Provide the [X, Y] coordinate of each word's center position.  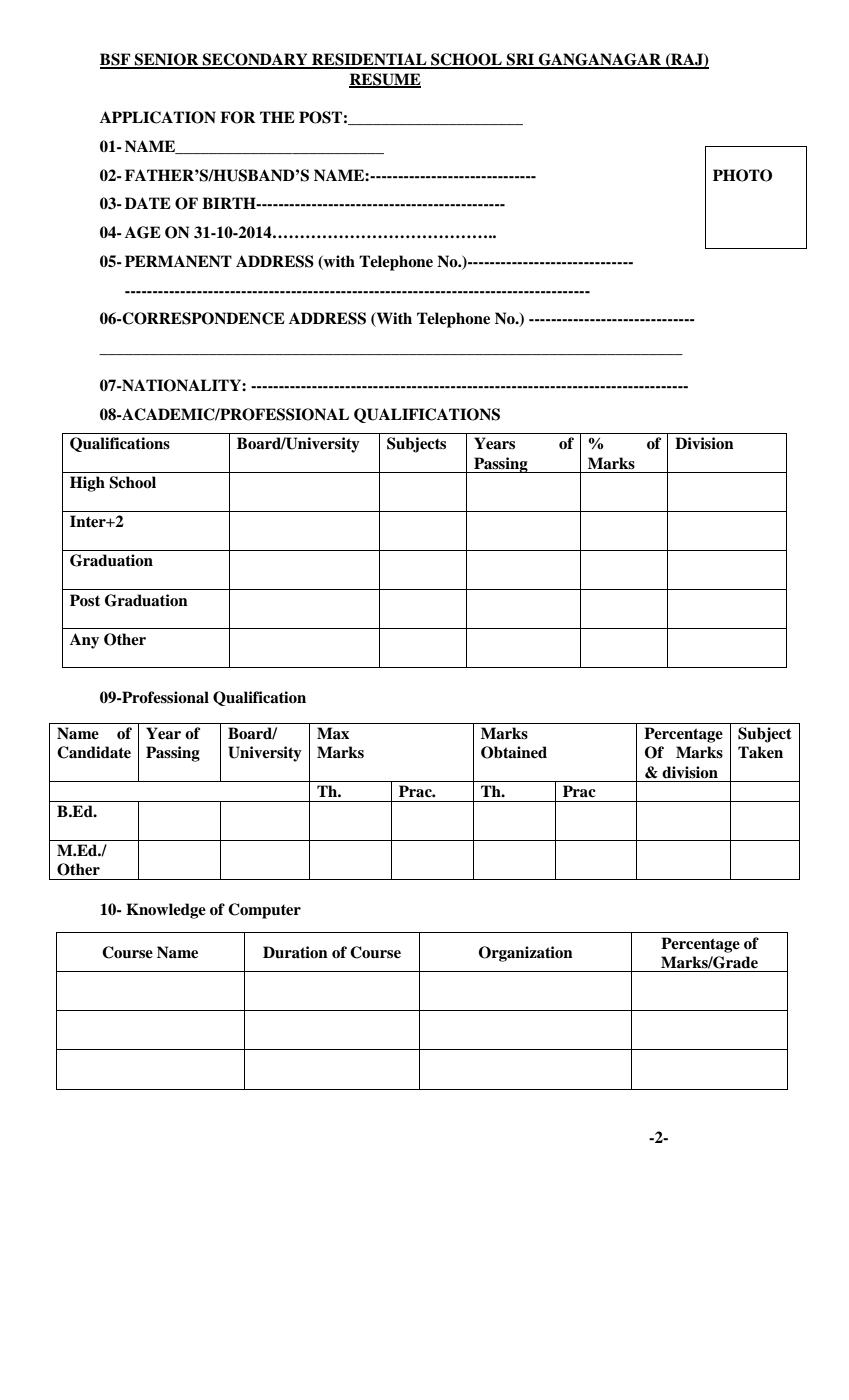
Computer [264, 911]
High [87, 484]
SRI [520, 60]
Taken [760, 752]
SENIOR [167, 60]
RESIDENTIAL [369, 60]
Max [333, 733]
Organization [526, 954]
